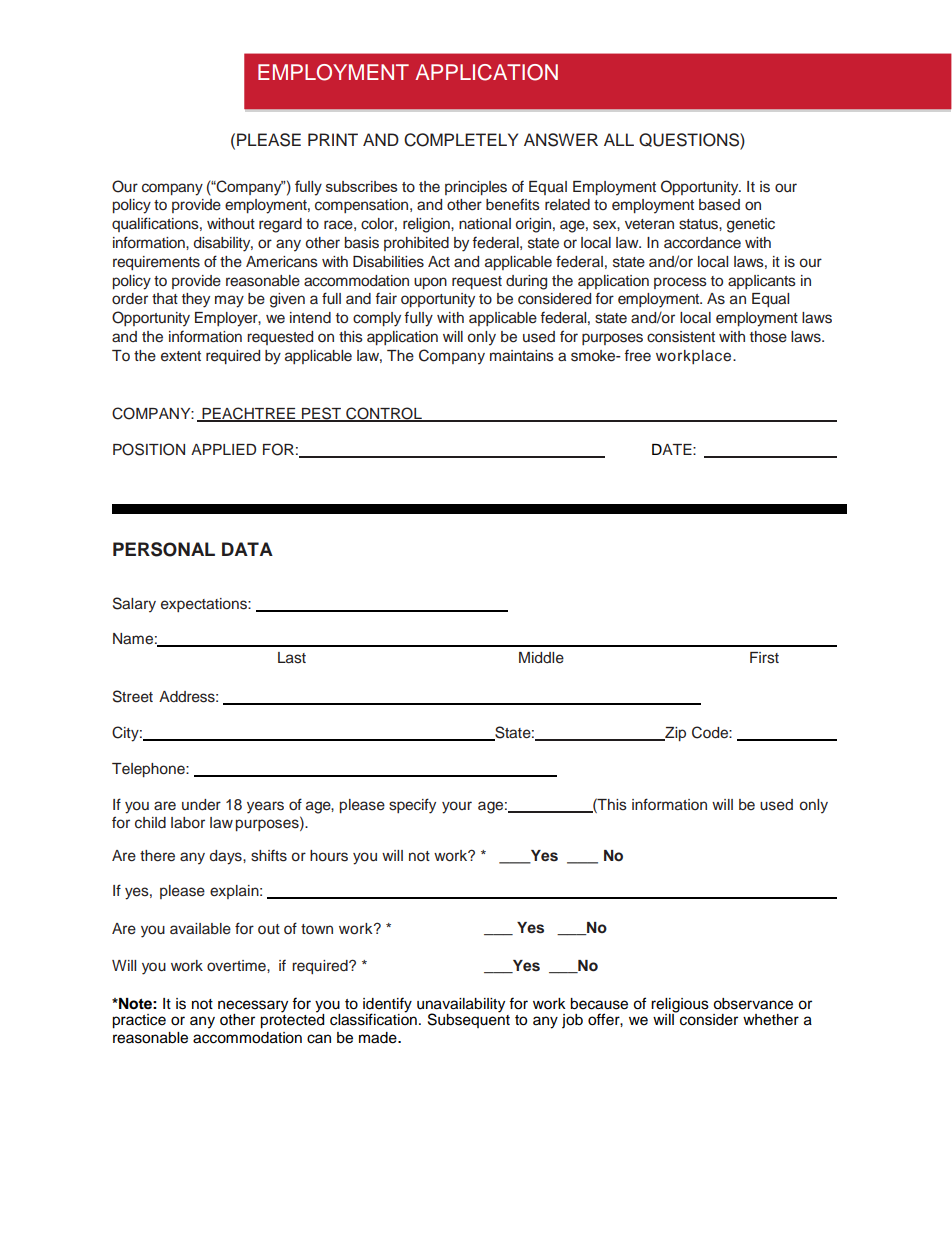 The image size is (952, 1233). Describe the element at coordinates (719, 205) in the image. I see `based` at that location.
